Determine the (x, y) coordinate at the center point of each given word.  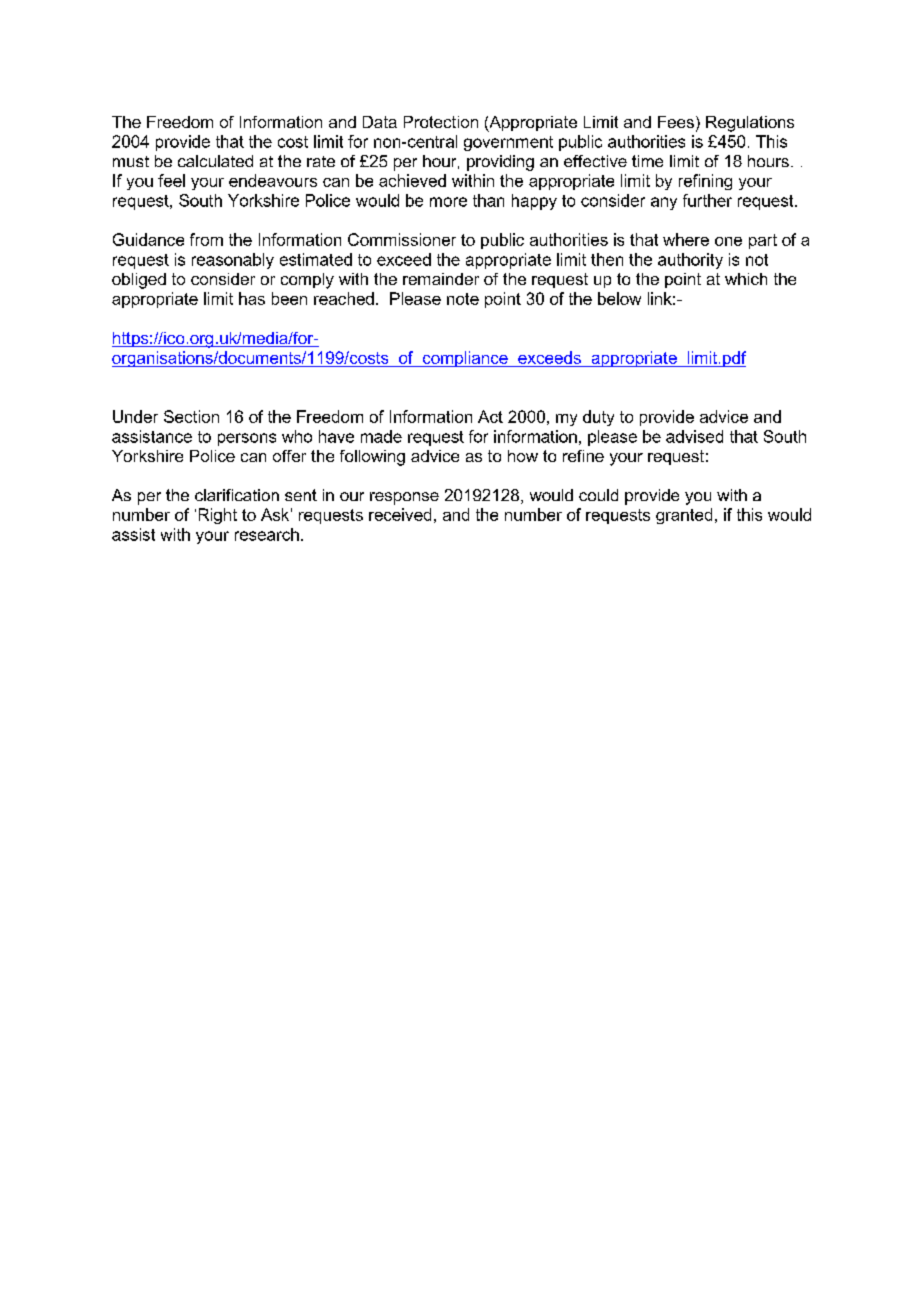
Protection (441, 122)
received (400, 514)
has (252, 298)
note (463, 299)
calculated (215, 161)
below (619, 298)
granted (684, 516)
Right (218, 516)
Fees (676, 122)
